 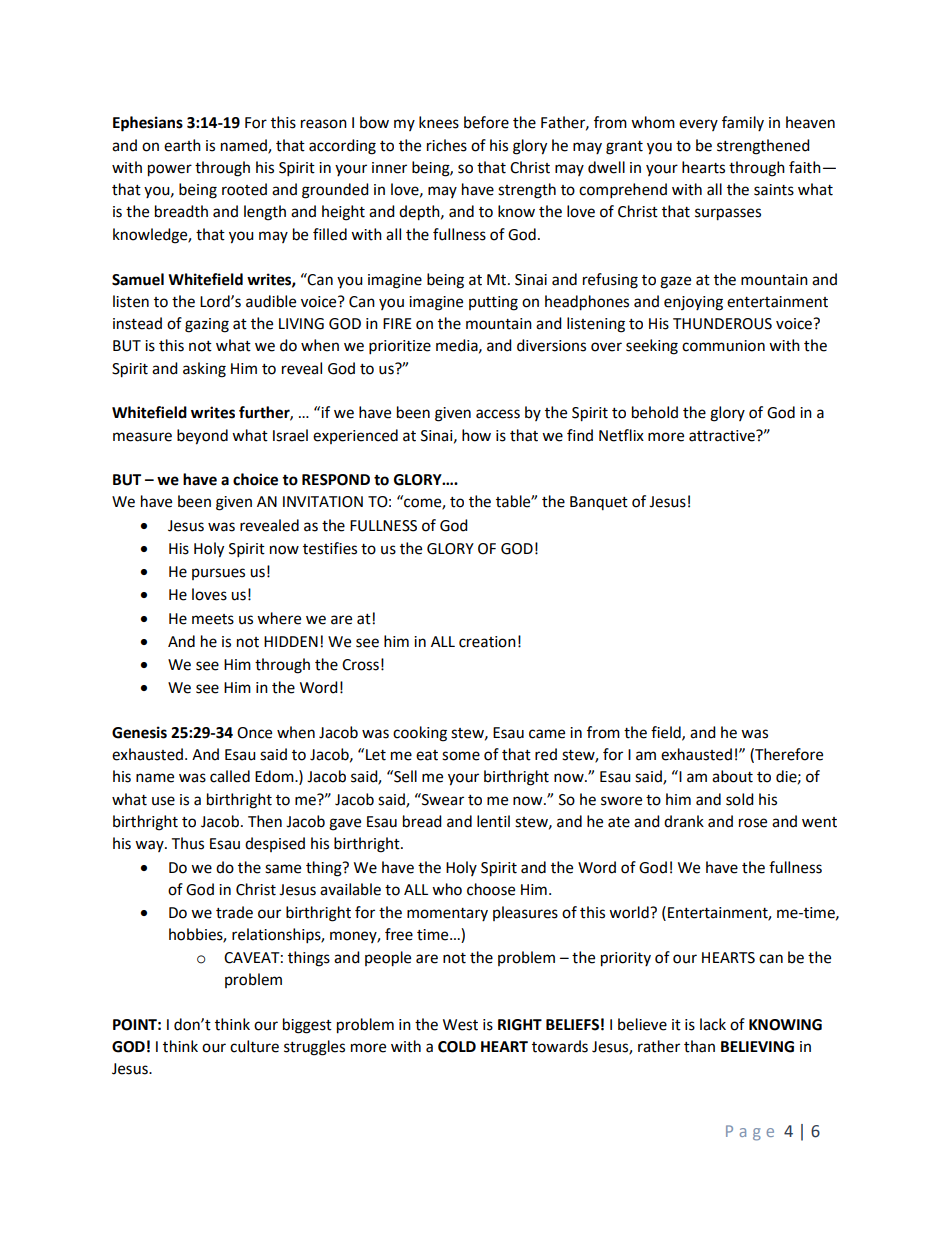 What do you see at coordinates (498, 414) in the screenshot?
I see `access` at bounding box center [498, 414].
